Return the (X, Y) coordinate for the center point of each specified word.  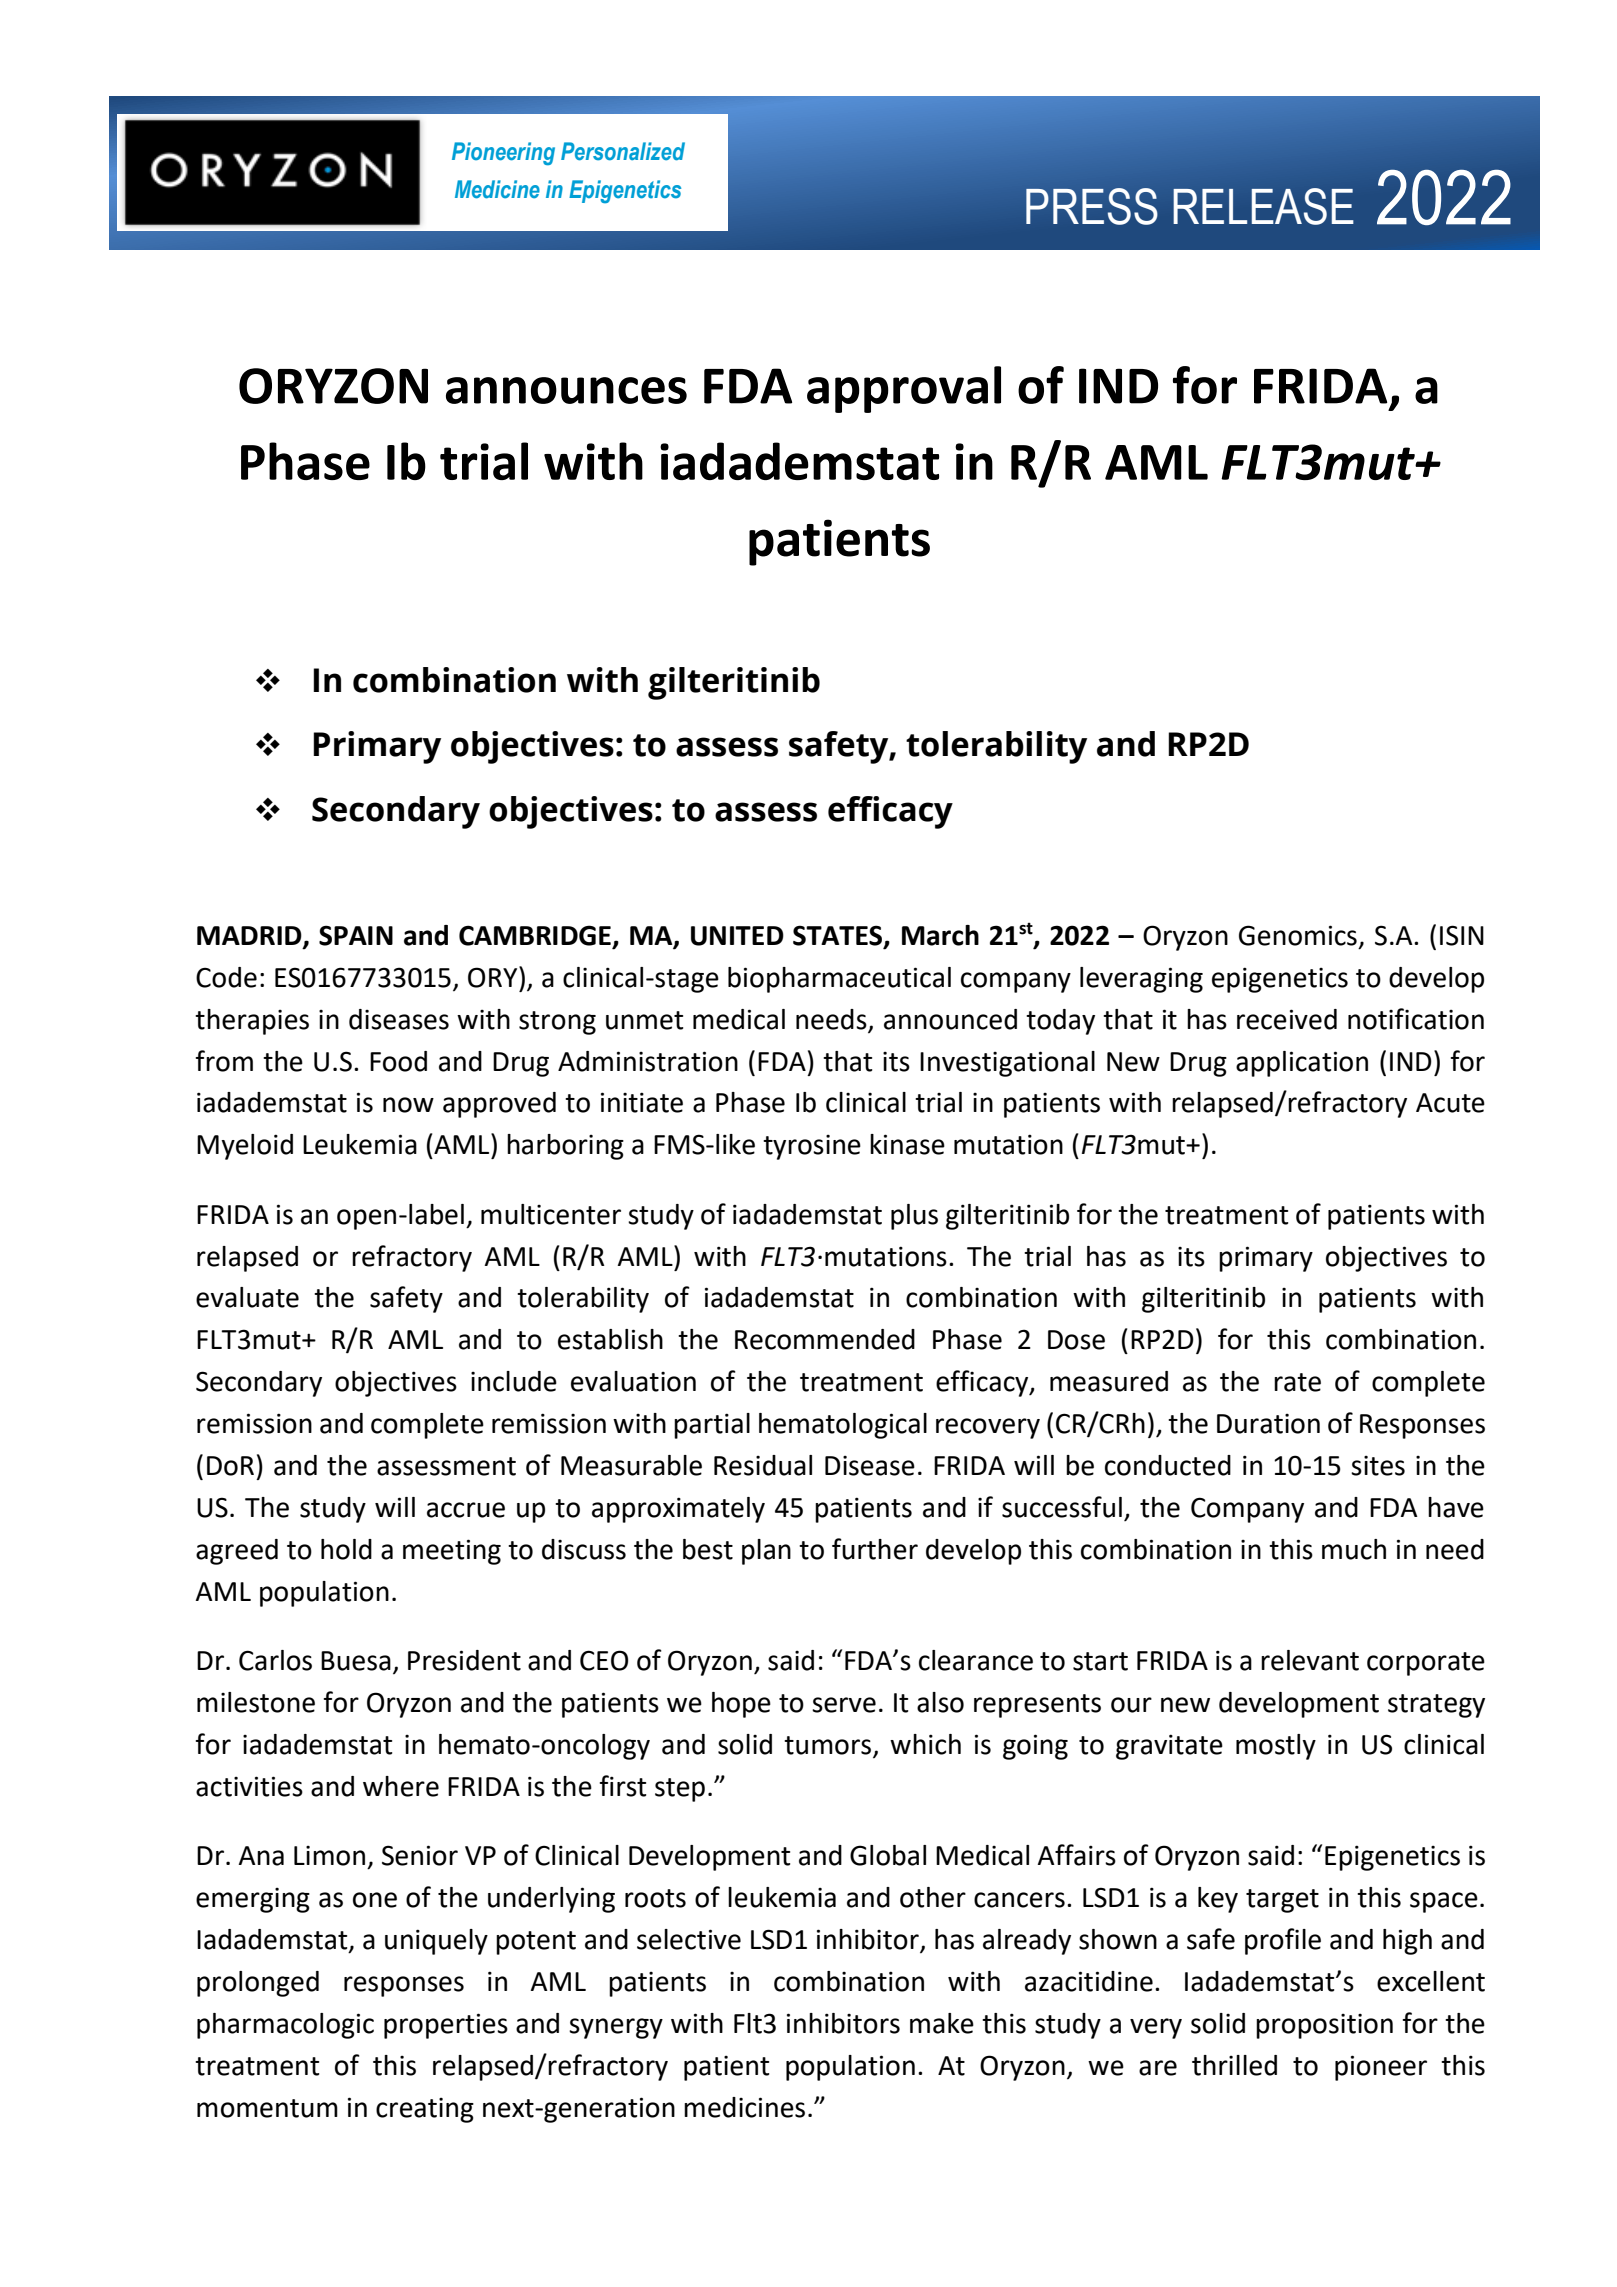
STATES (839, 936)
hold (346, 1549)
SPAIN (356, 935)
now (408, 1105)
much (1354, 1549)
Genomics (1298, 935)
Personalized (623, 151)
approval (904, 389)
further (875, 1549)
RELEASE (1263, 206)
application (1302, 1064)
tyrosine (812, 1147)
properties (446, 2026)
